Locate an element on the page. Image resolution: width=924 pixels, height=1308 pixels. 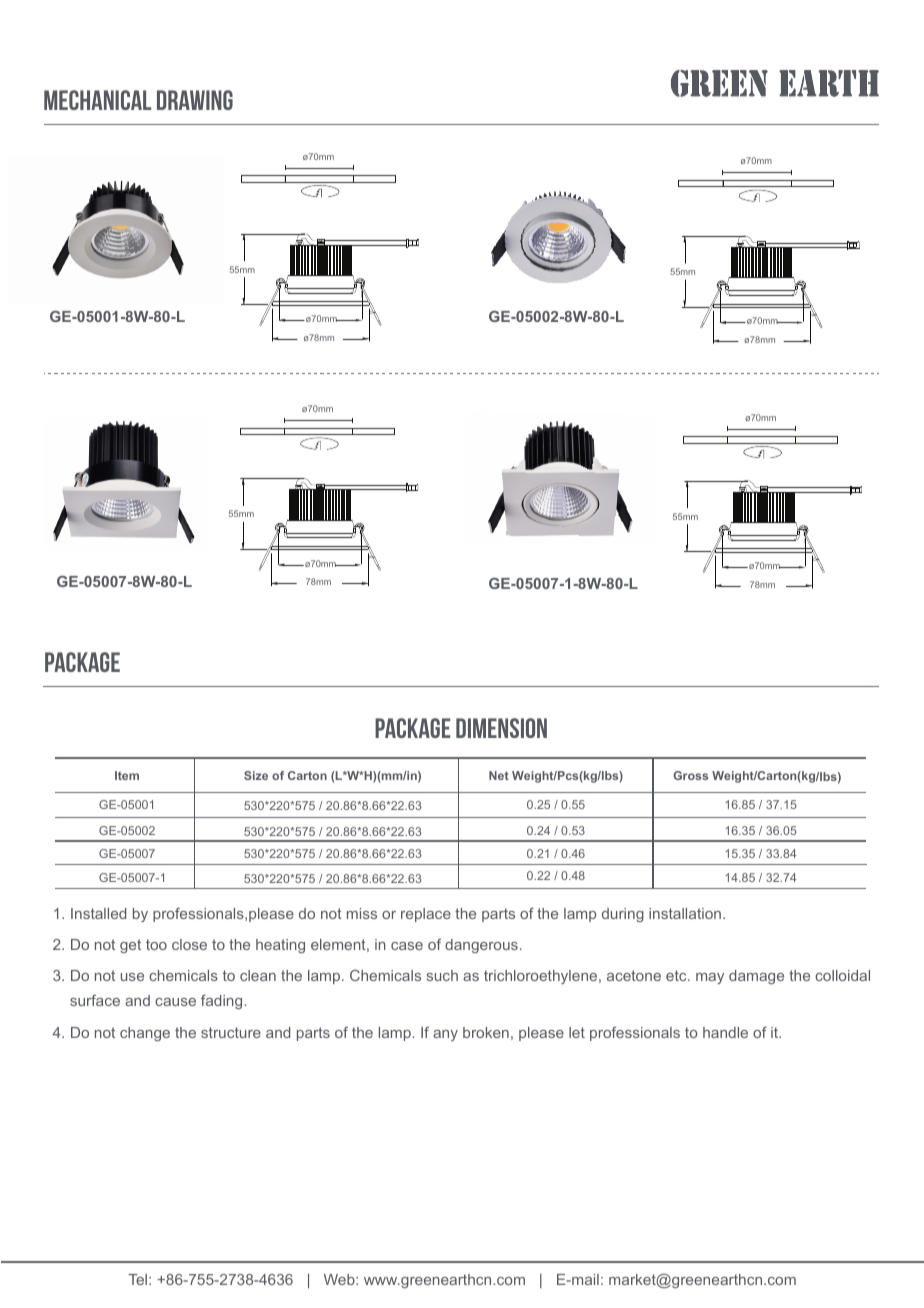
broken is located at coordinates (486, 1032).
